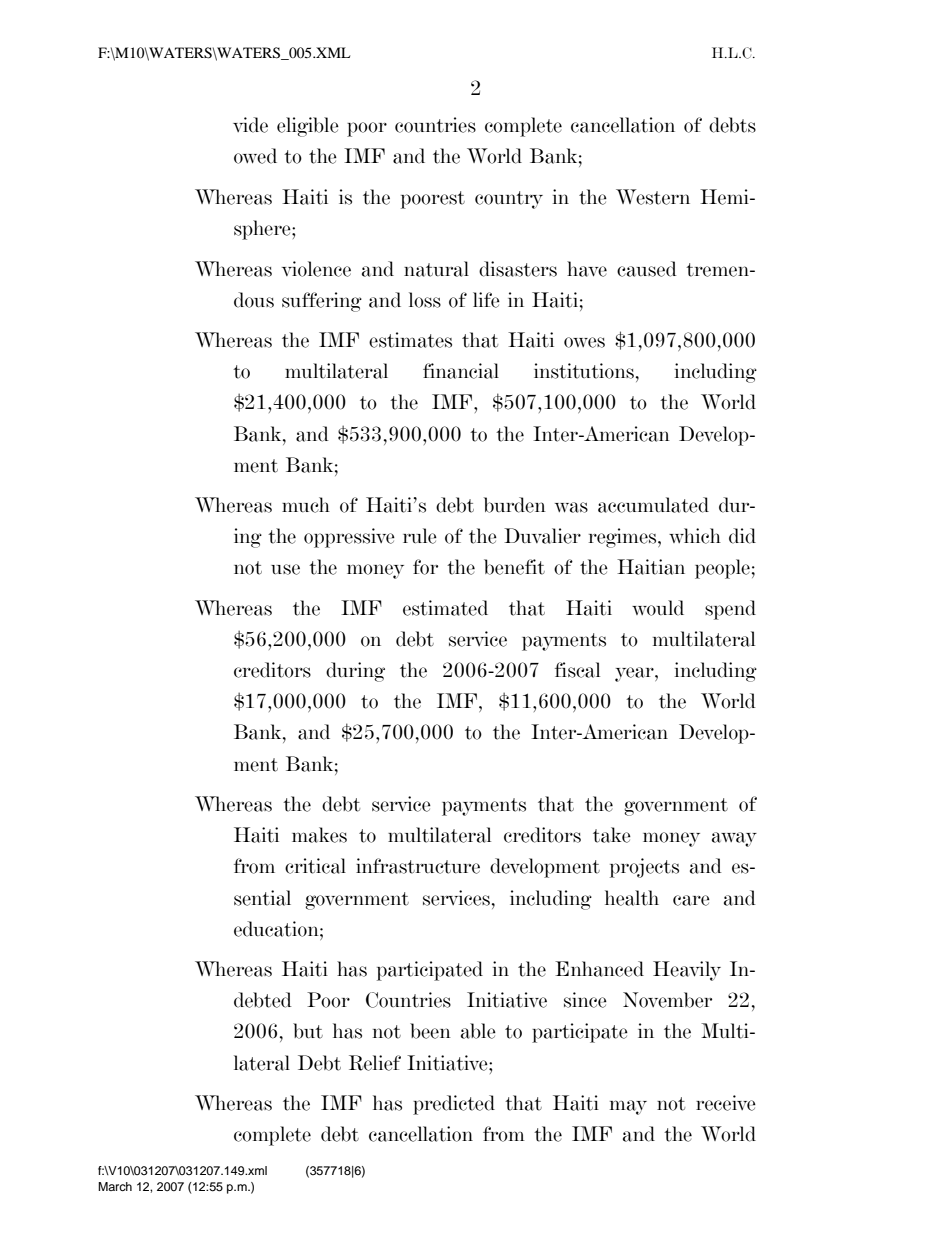 This screenshot has height=1233, width=952. Describe the element at coordinates (628, 1107) in the screenshot. I see `may` at that location.
